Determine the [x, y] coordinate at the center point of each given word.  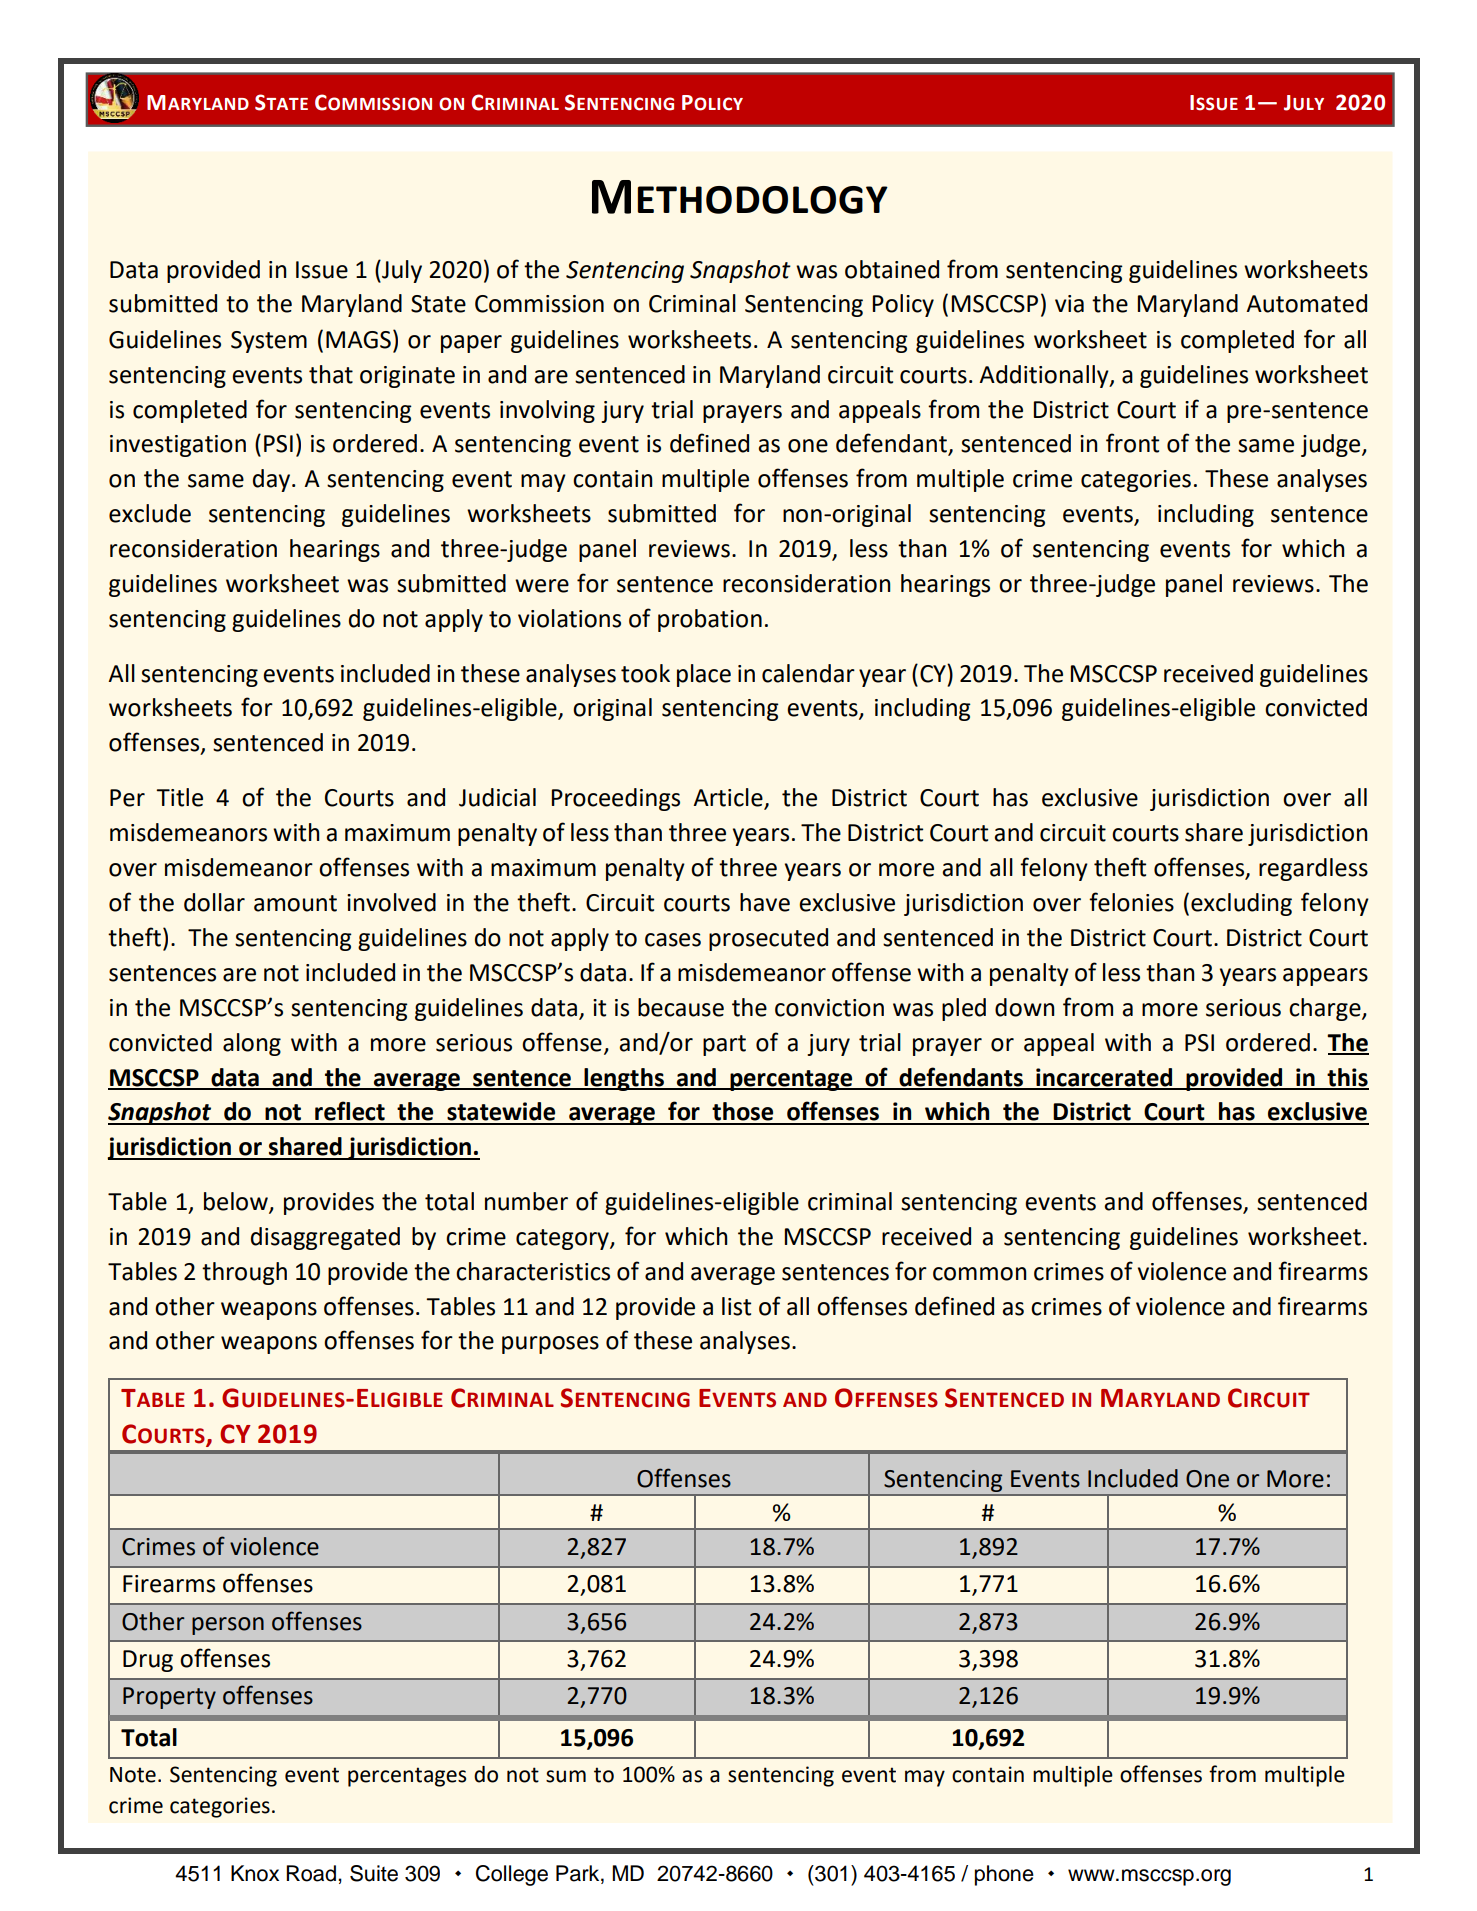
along [252, 1044]
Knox [255, 1873]
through [244, 1273]
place [704, 675]
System [269, 342]
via [1069, 304]
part [724, 1045]
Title [179, 797]
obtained [892, 269]
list [736, 1306]
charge [1326, 1009]
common [980, 1274]
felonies [1131, 902]
